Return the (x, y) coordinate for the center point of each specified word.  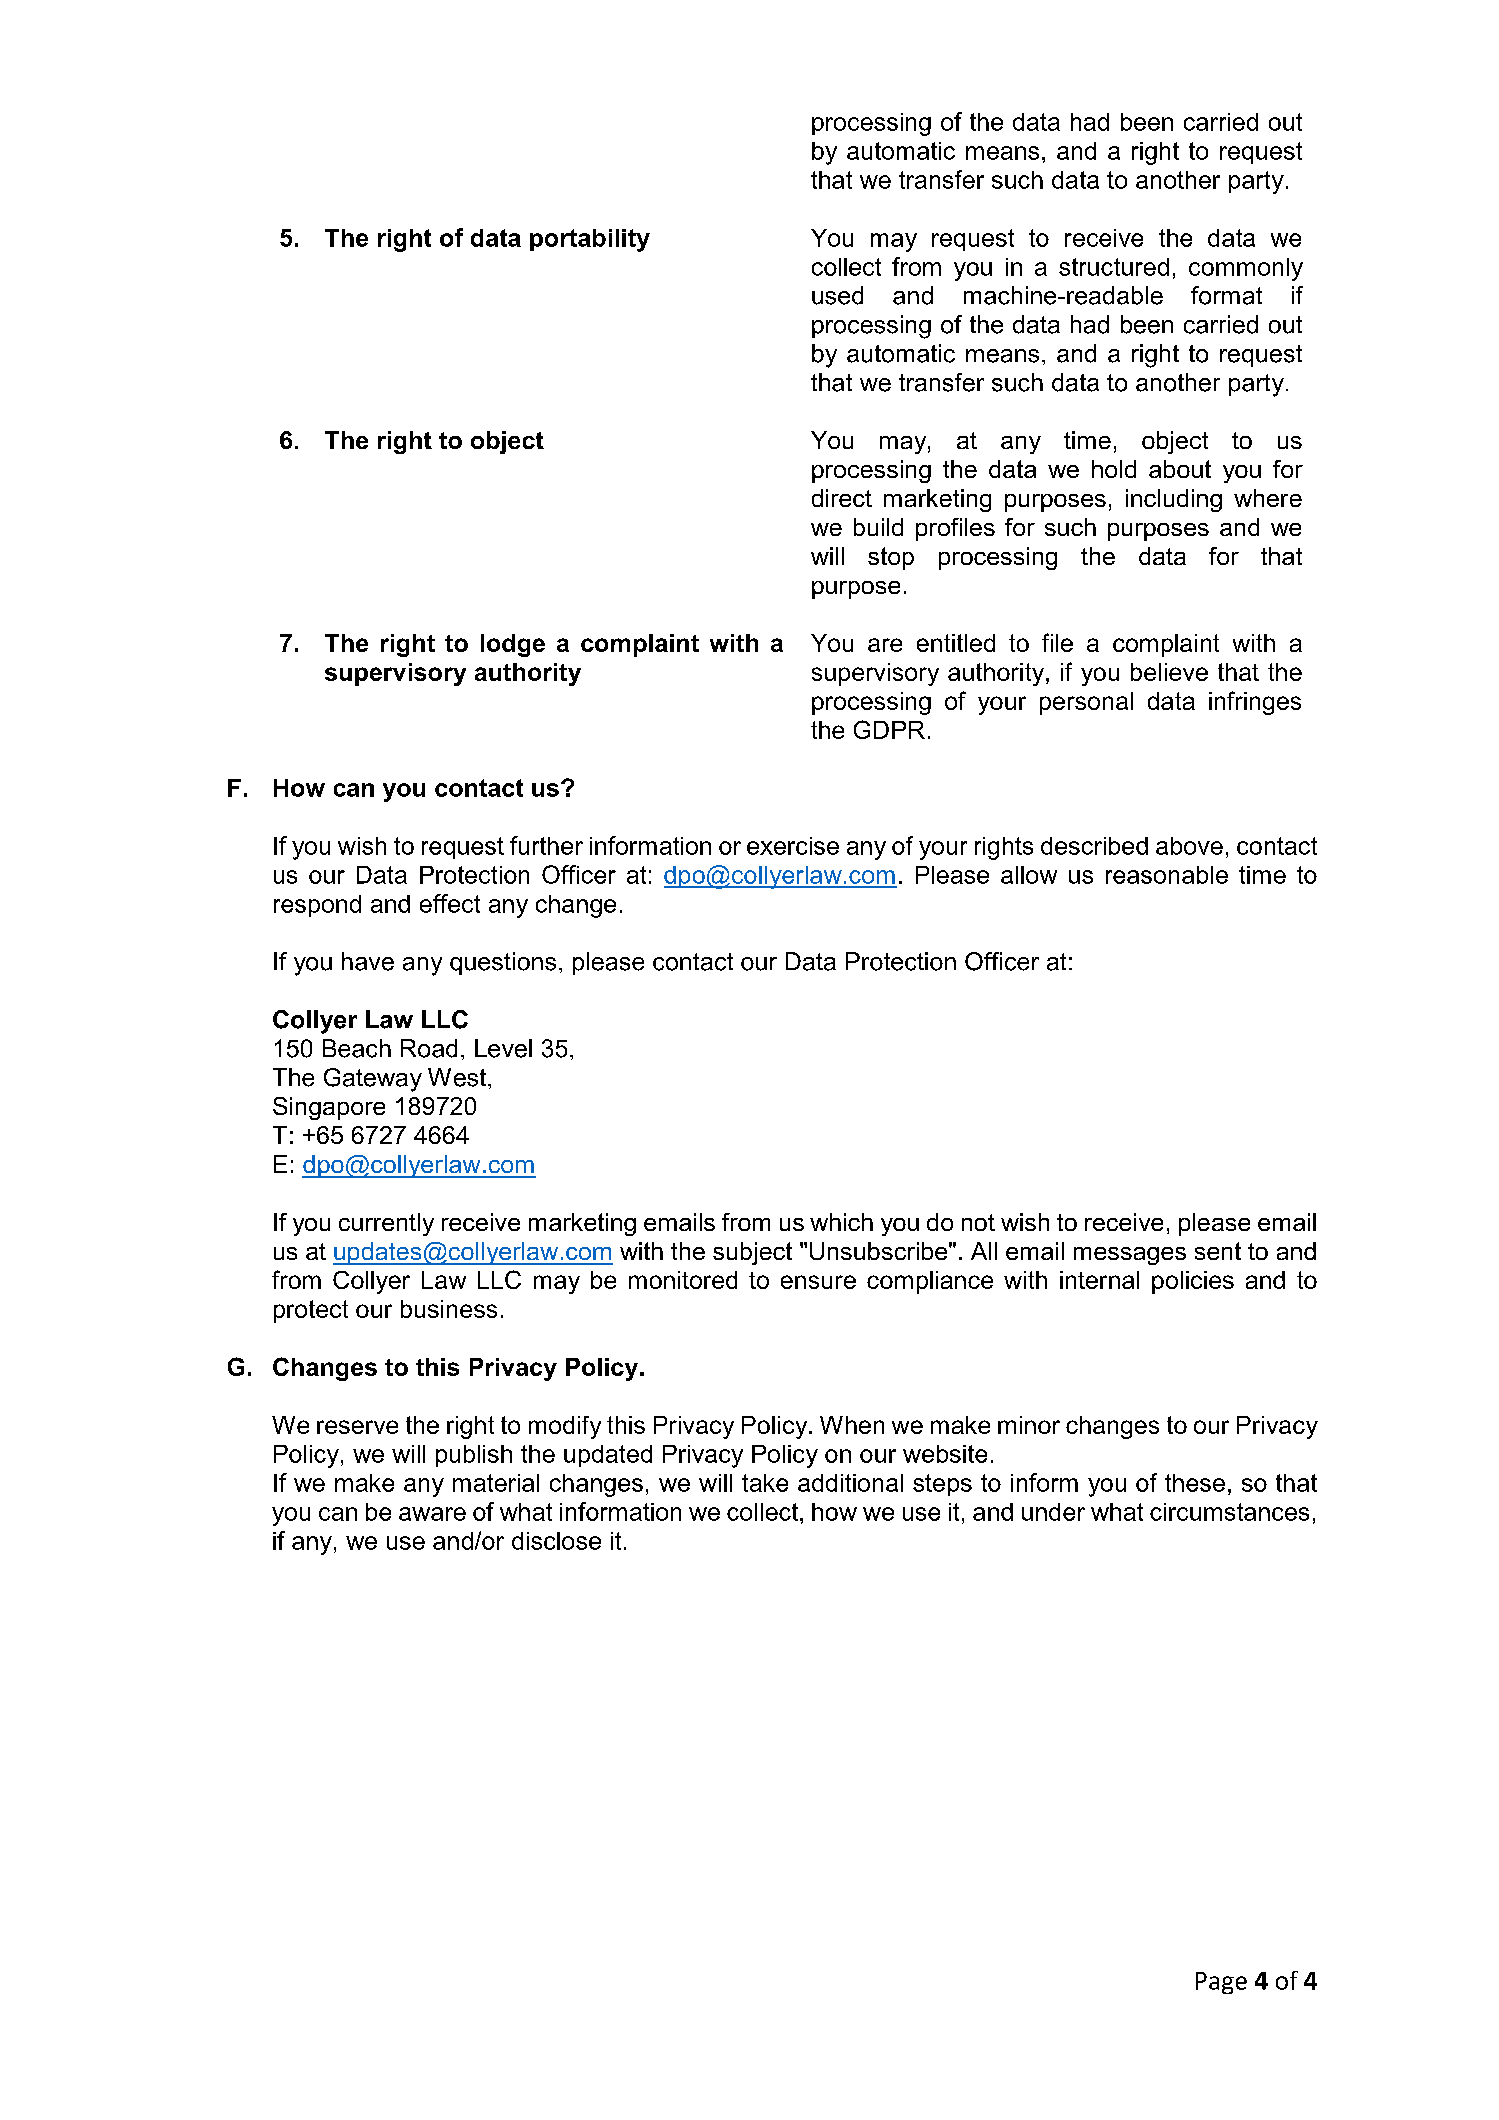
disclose (556, 1541)
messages (1130, 1256)
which (841, 1222)
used (837, 295)
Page (1221, 1983)
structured (1114, 267)
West (457, 1077)
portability (590, 240)
